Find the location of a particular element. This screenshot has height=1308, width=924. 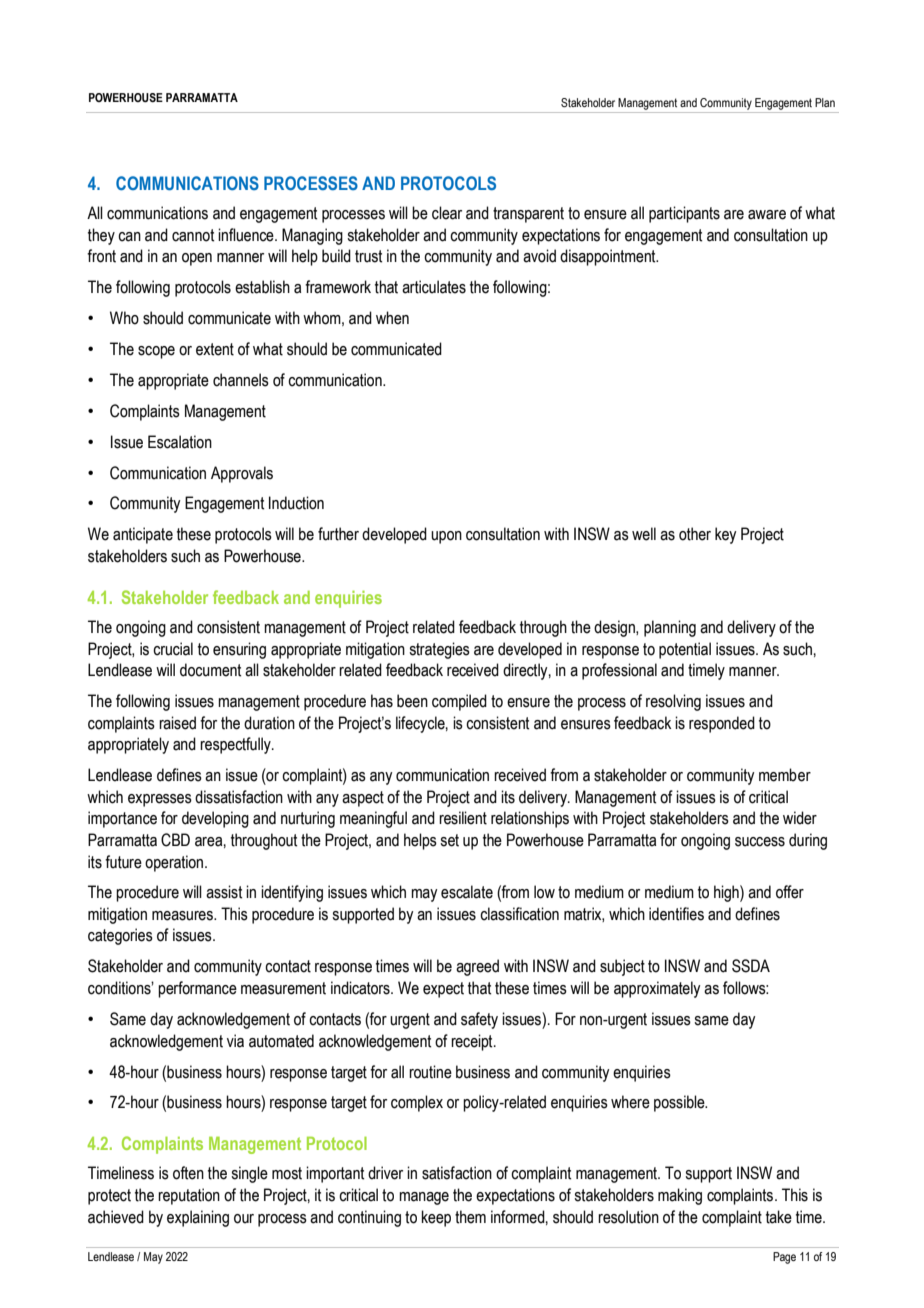

compiled is located at coordinates (459, 702).
